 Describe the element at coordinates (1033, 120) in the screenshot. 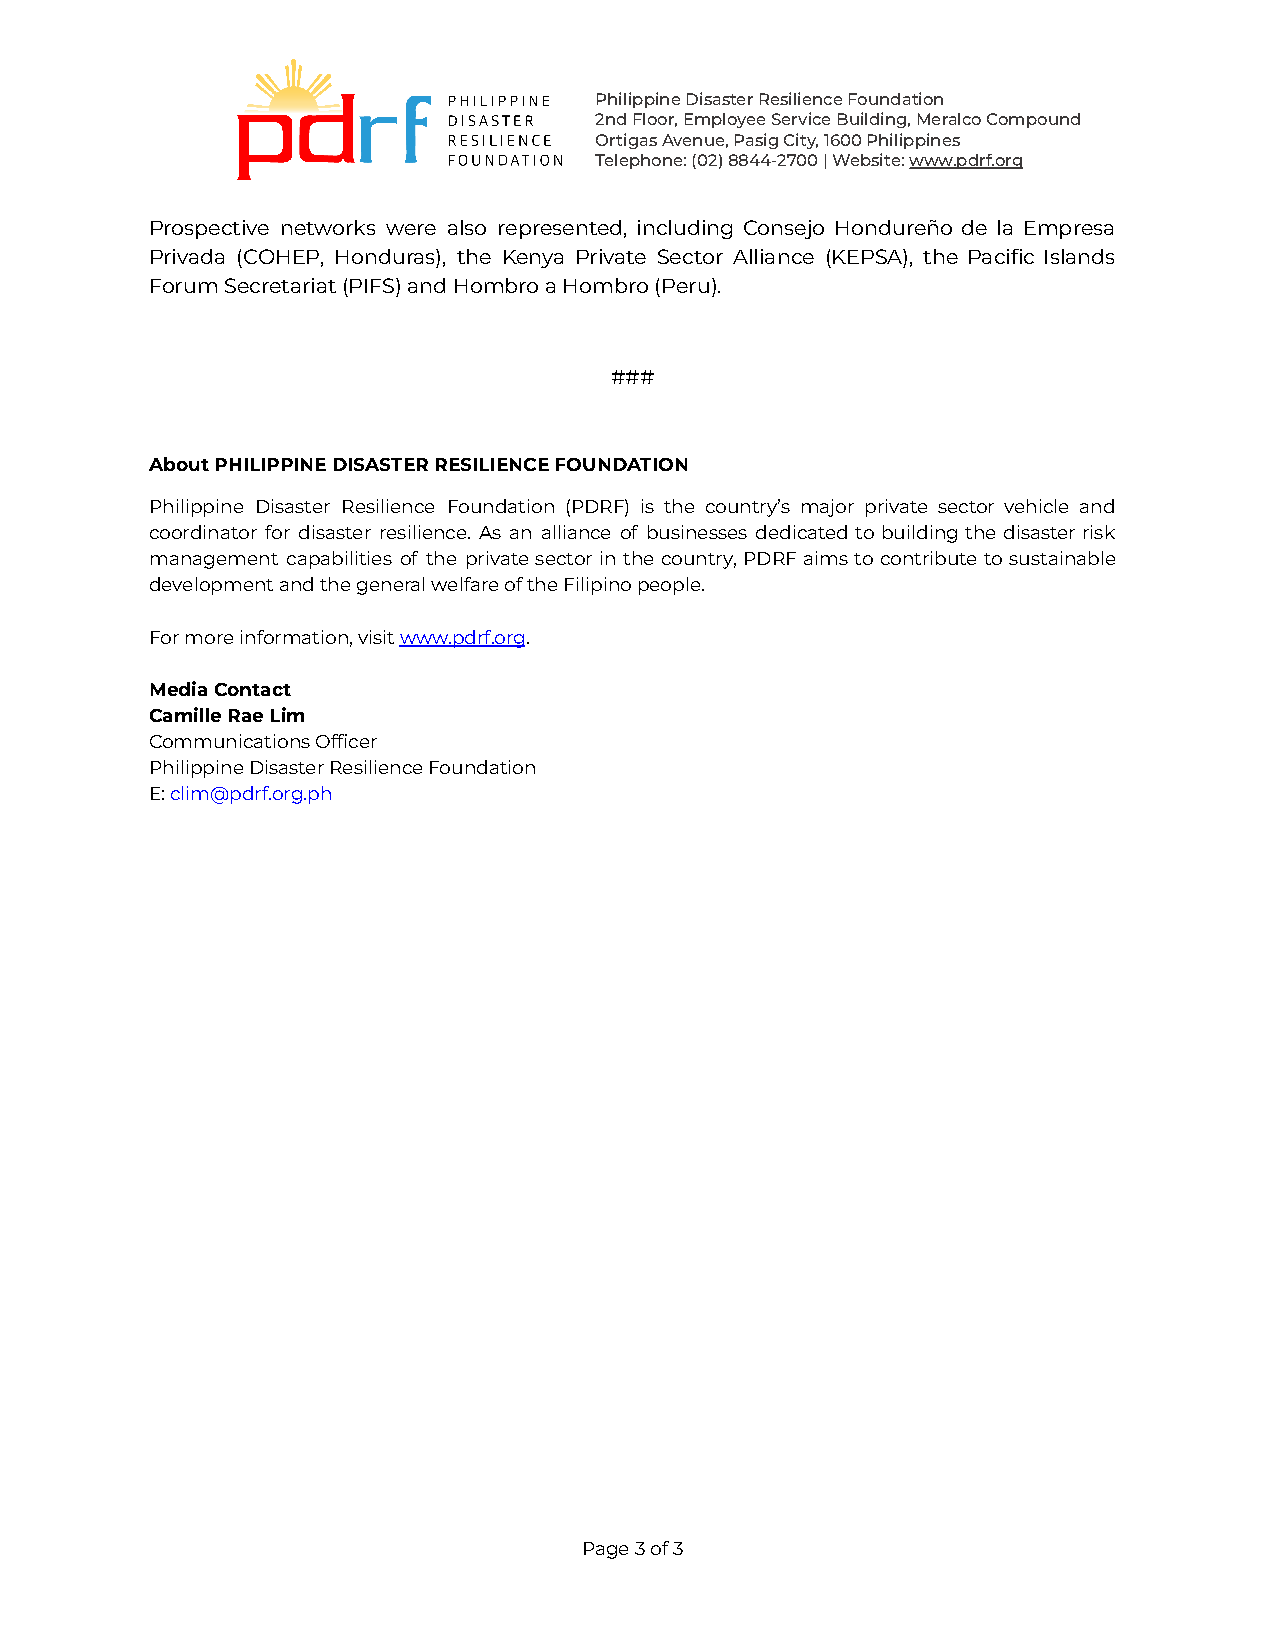

I see `Compound` at that location.
